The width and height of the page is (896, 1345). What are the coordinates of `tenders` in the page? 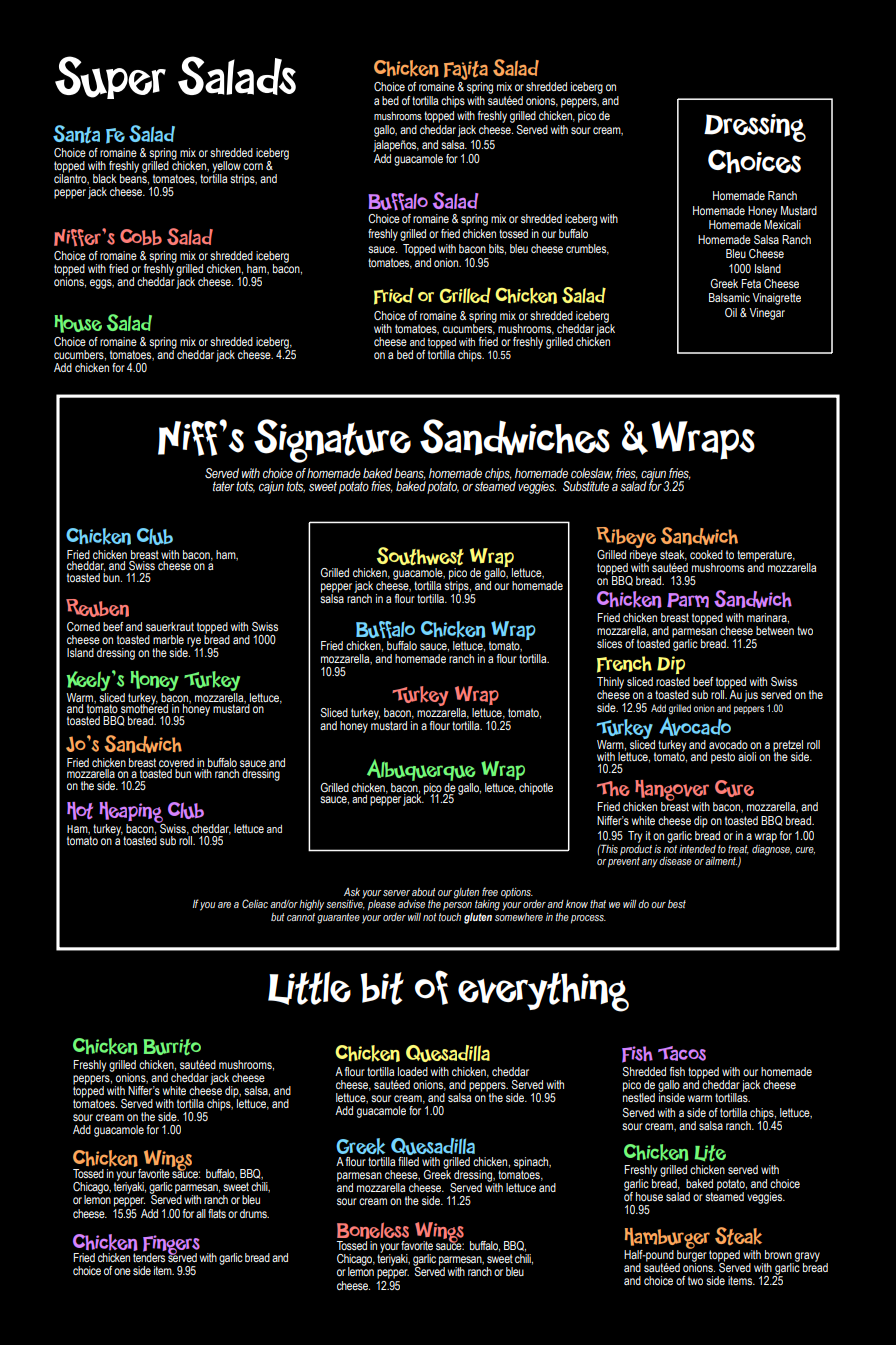 It's located at (149, 1256).
